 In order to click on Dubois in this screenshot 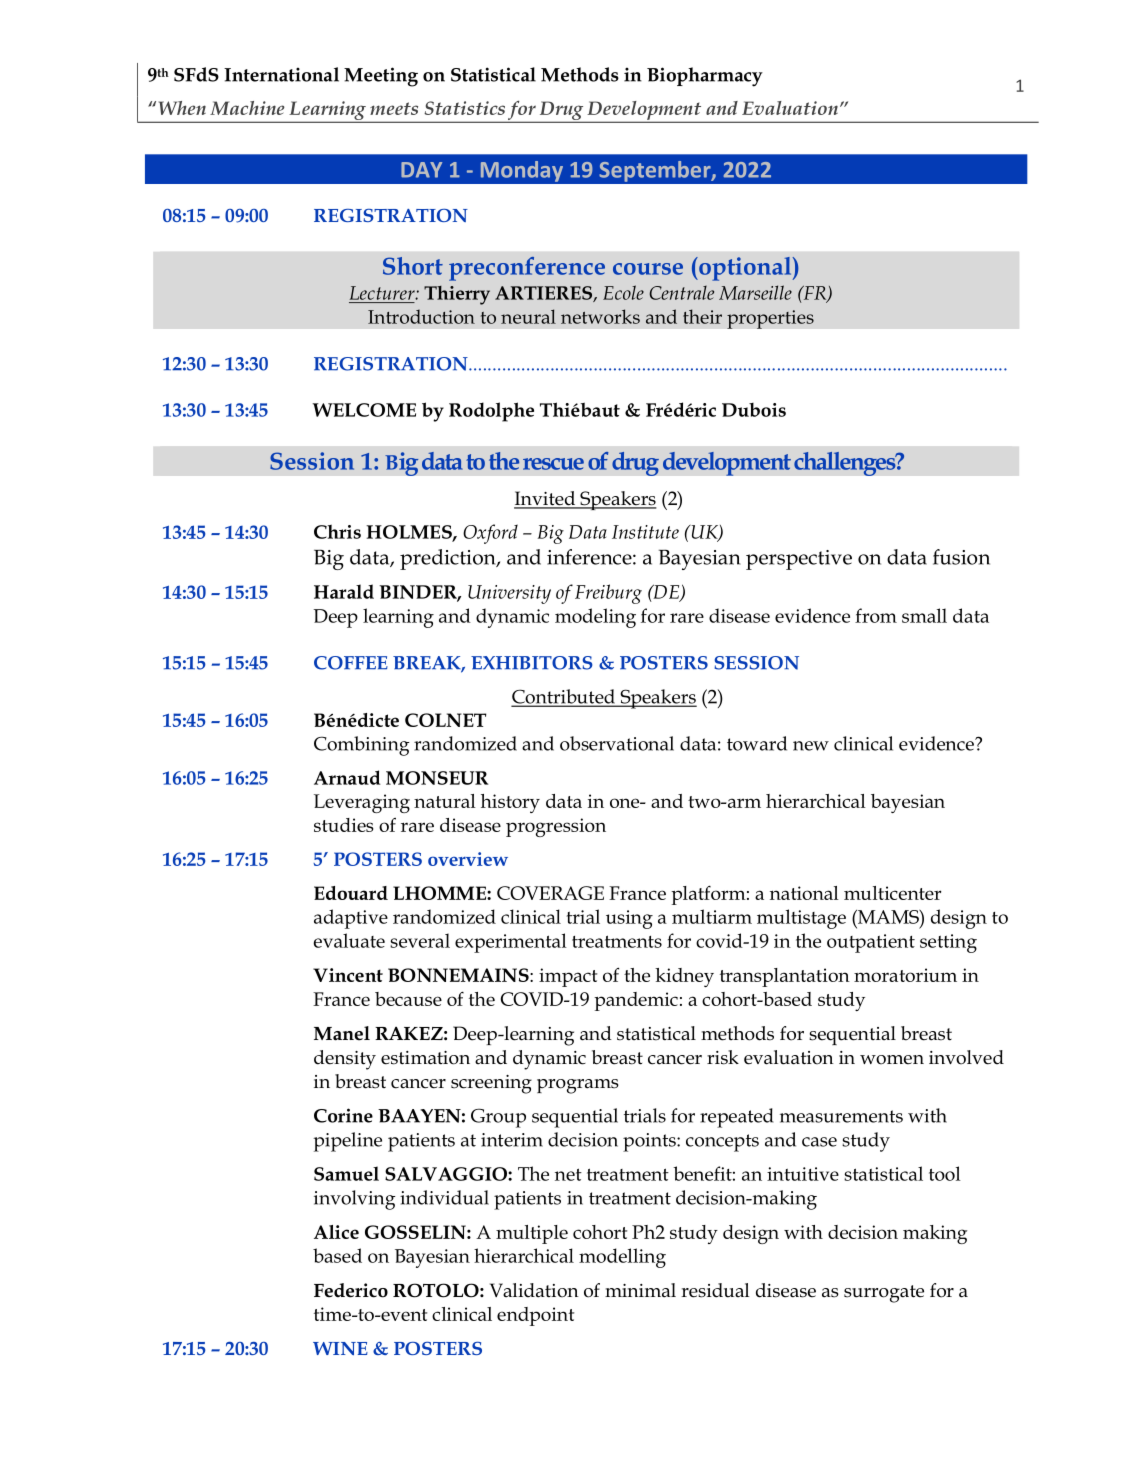, I will do `click(754, 410)`.
